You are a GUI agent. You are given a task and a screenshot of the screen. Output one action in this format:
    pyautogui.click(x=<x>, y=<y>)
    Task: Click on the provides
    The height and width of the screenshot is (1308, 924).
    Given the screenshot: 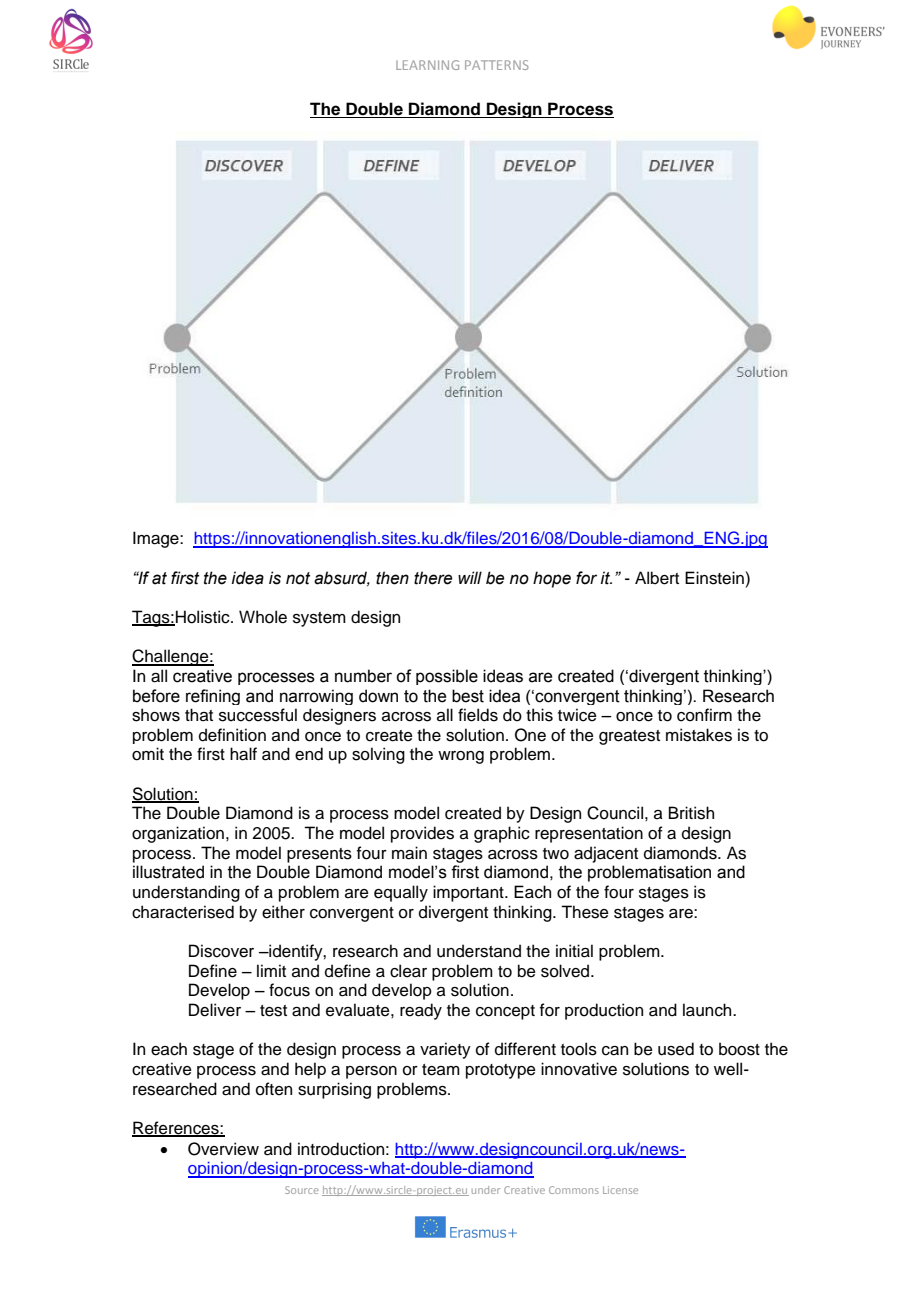 What is the action you would take?
    pyautogui.click(x=422, y=834)
